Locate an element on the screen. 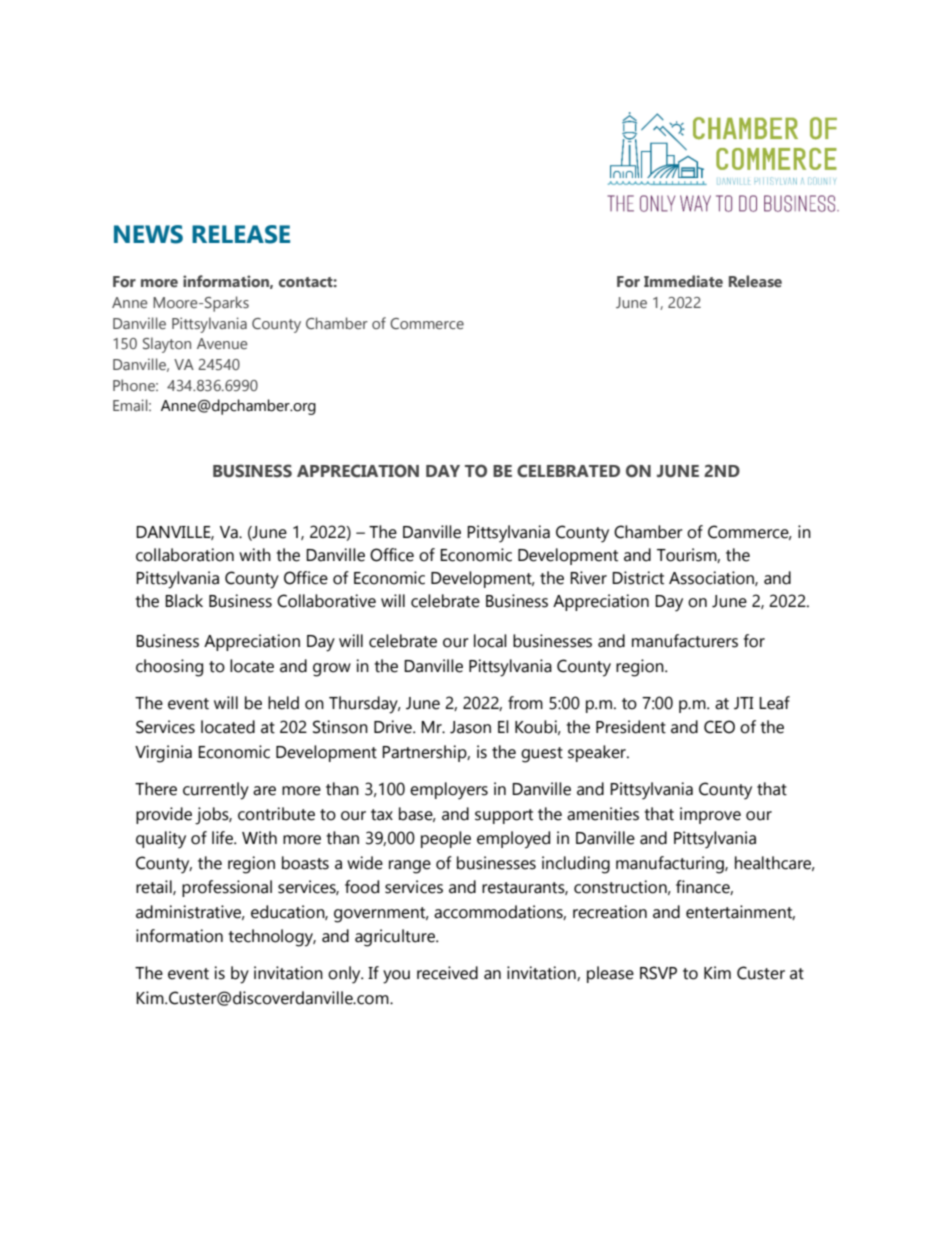 The width and height of the screenshot is (952, 1233). RSVP is located at coordinates (658, 973).
